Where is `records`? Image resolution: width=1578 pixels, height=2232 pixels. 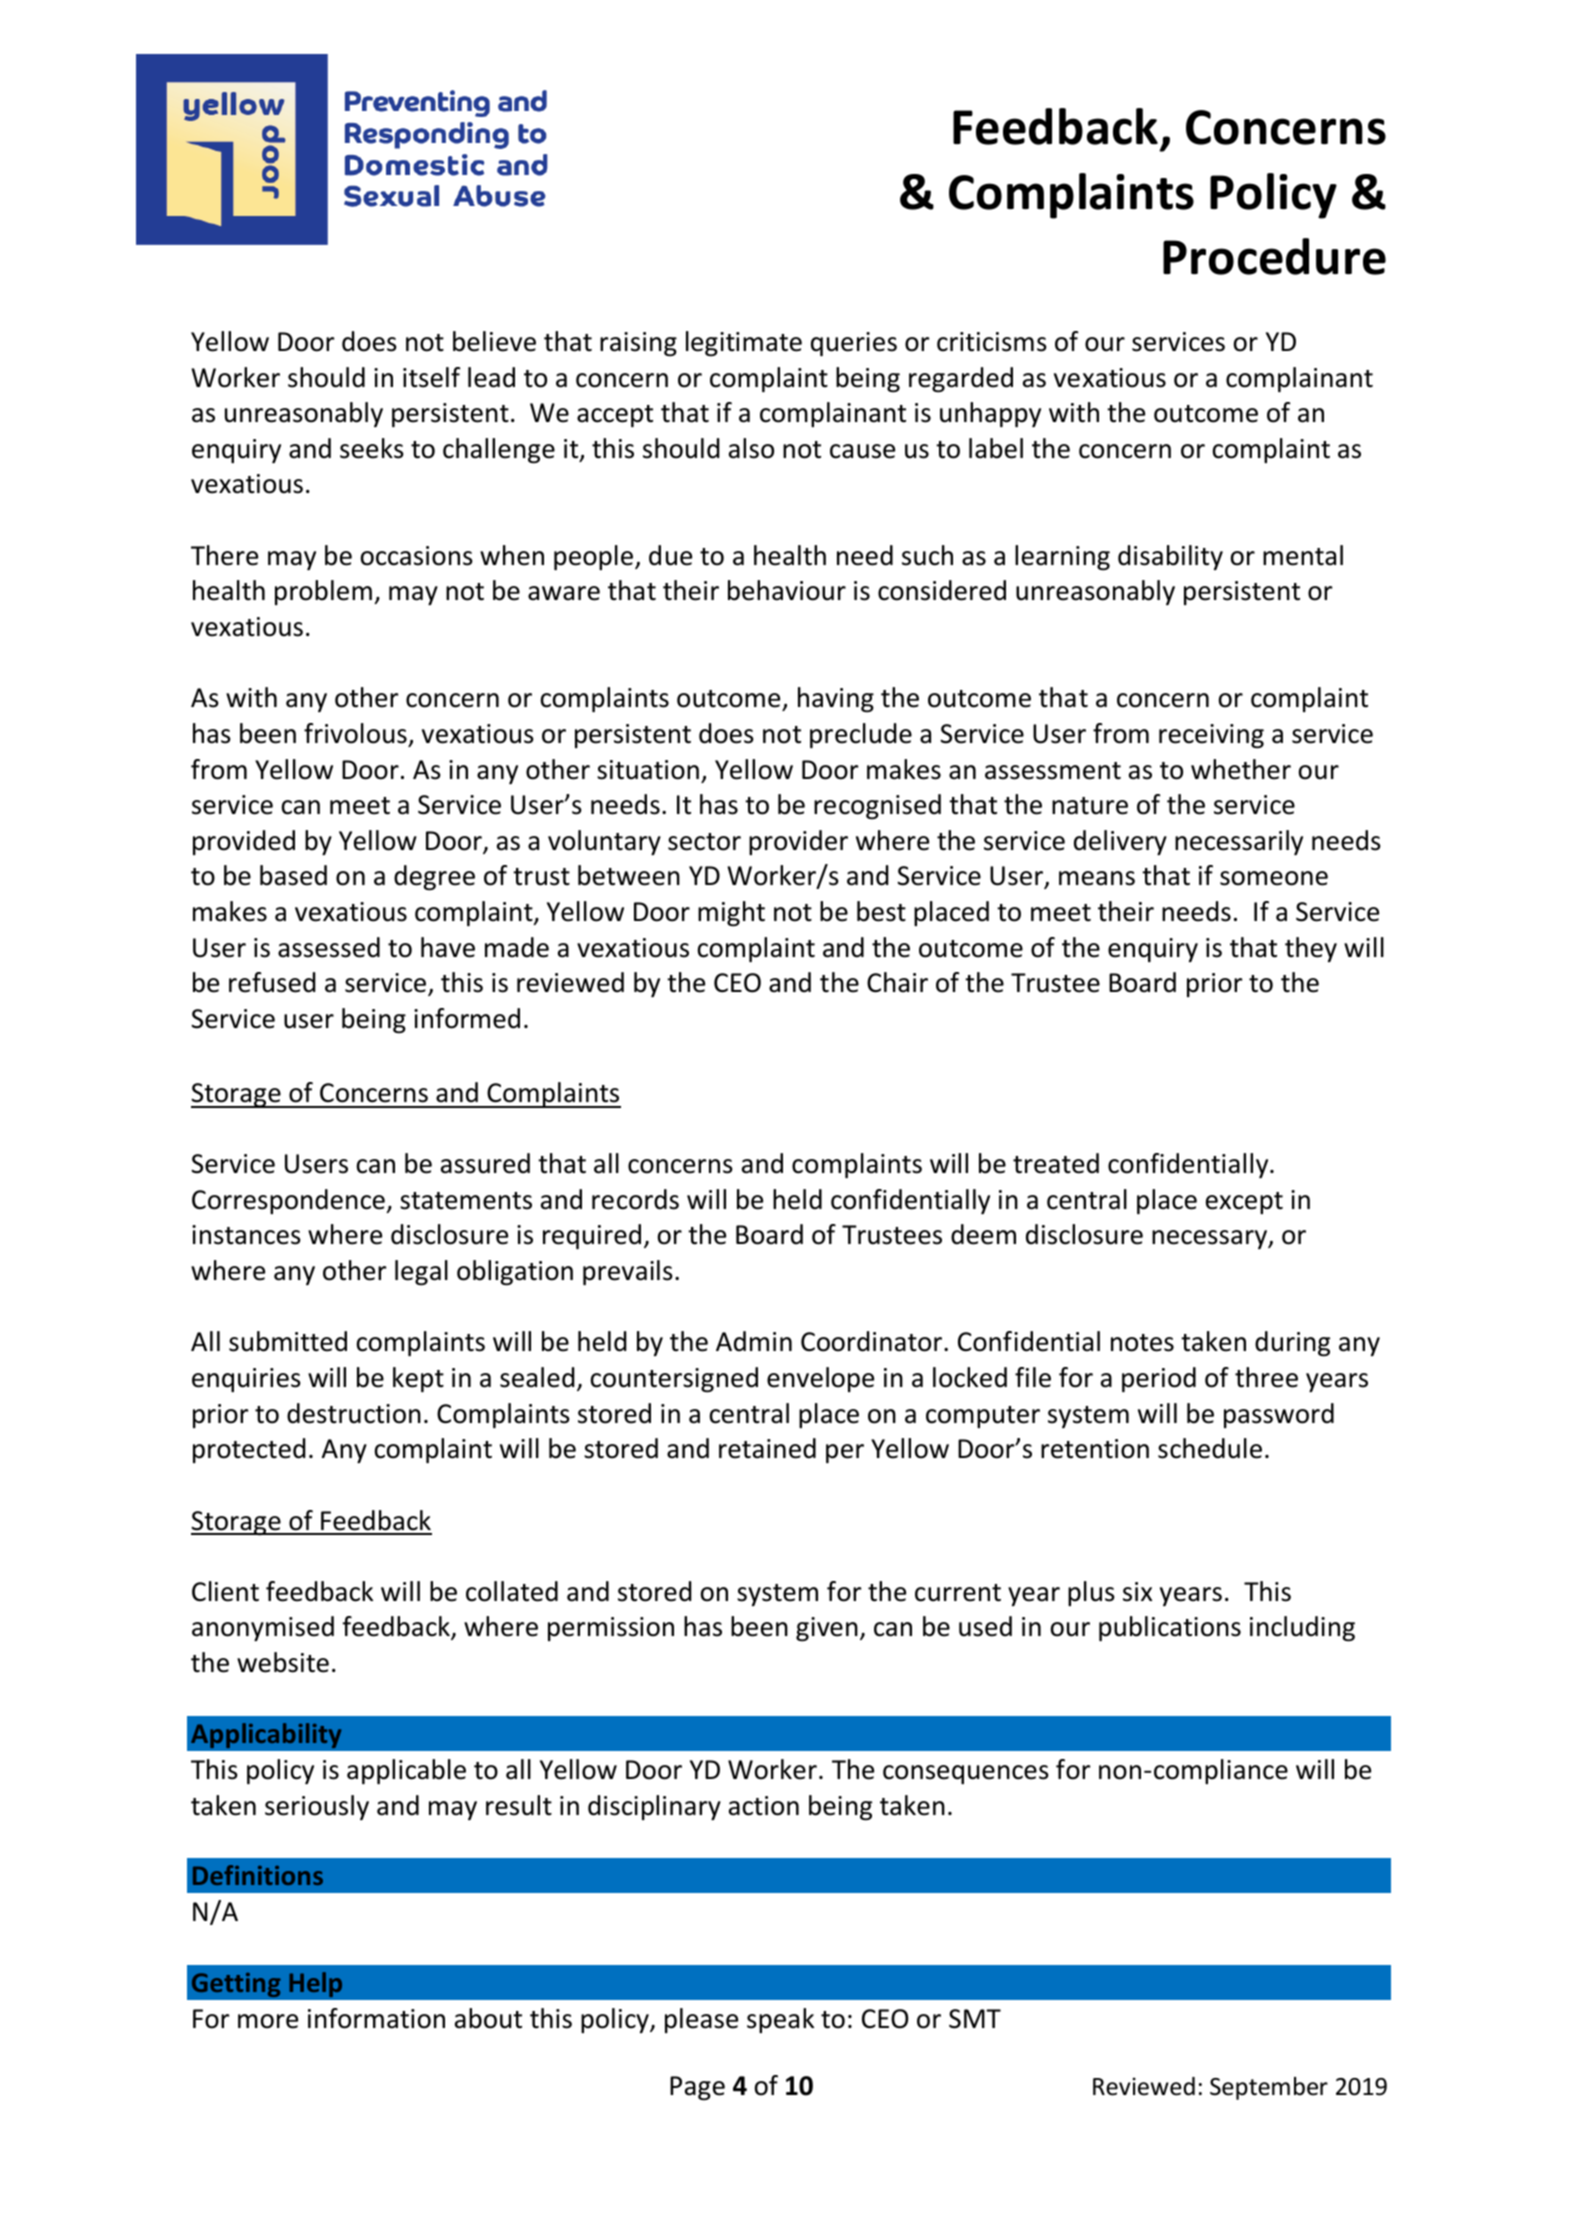
records is located at coordinates (635, 1199).
